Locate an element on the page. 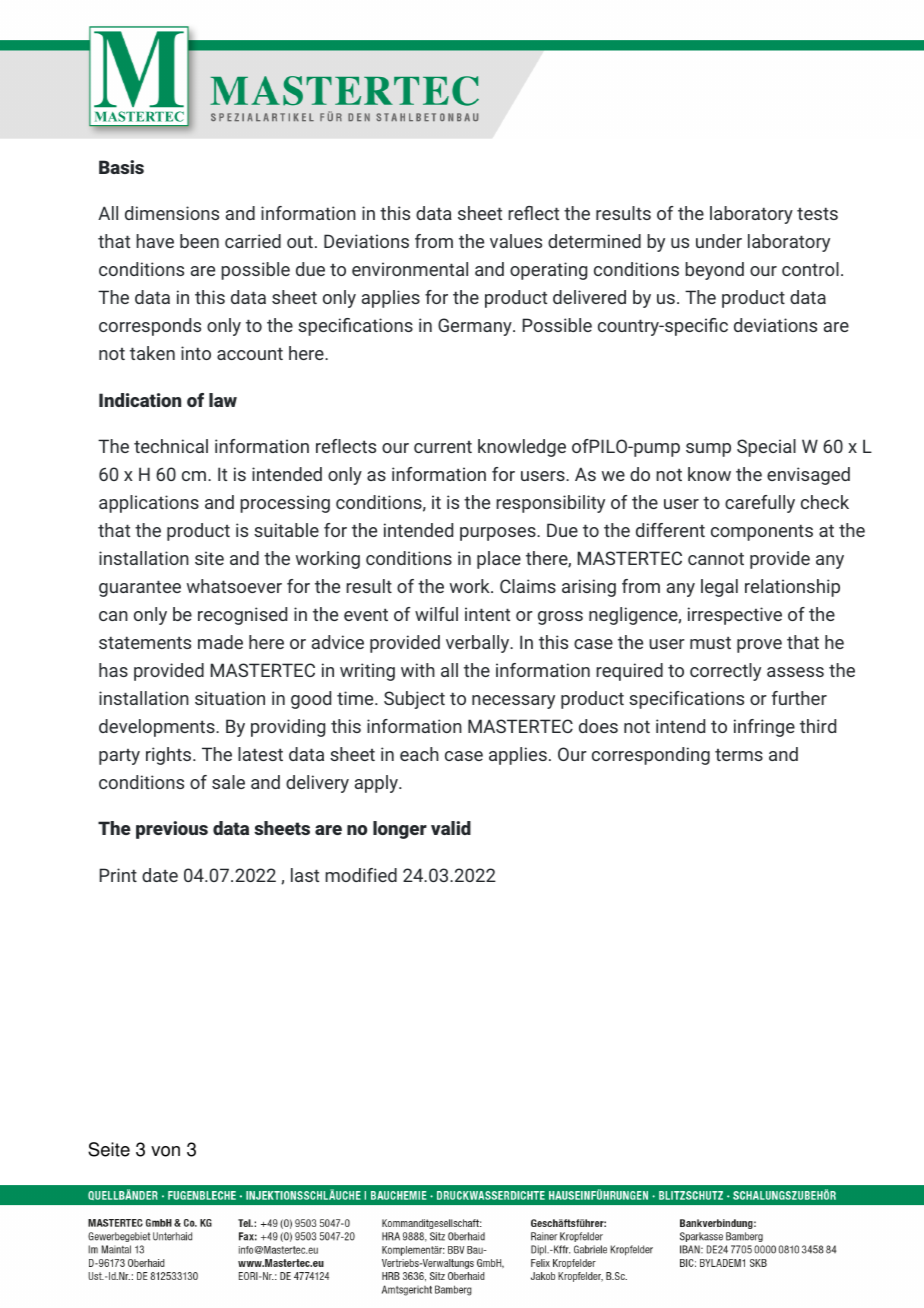 This image has width=924, height=1308. terms is located at coordinates (739, 755).
